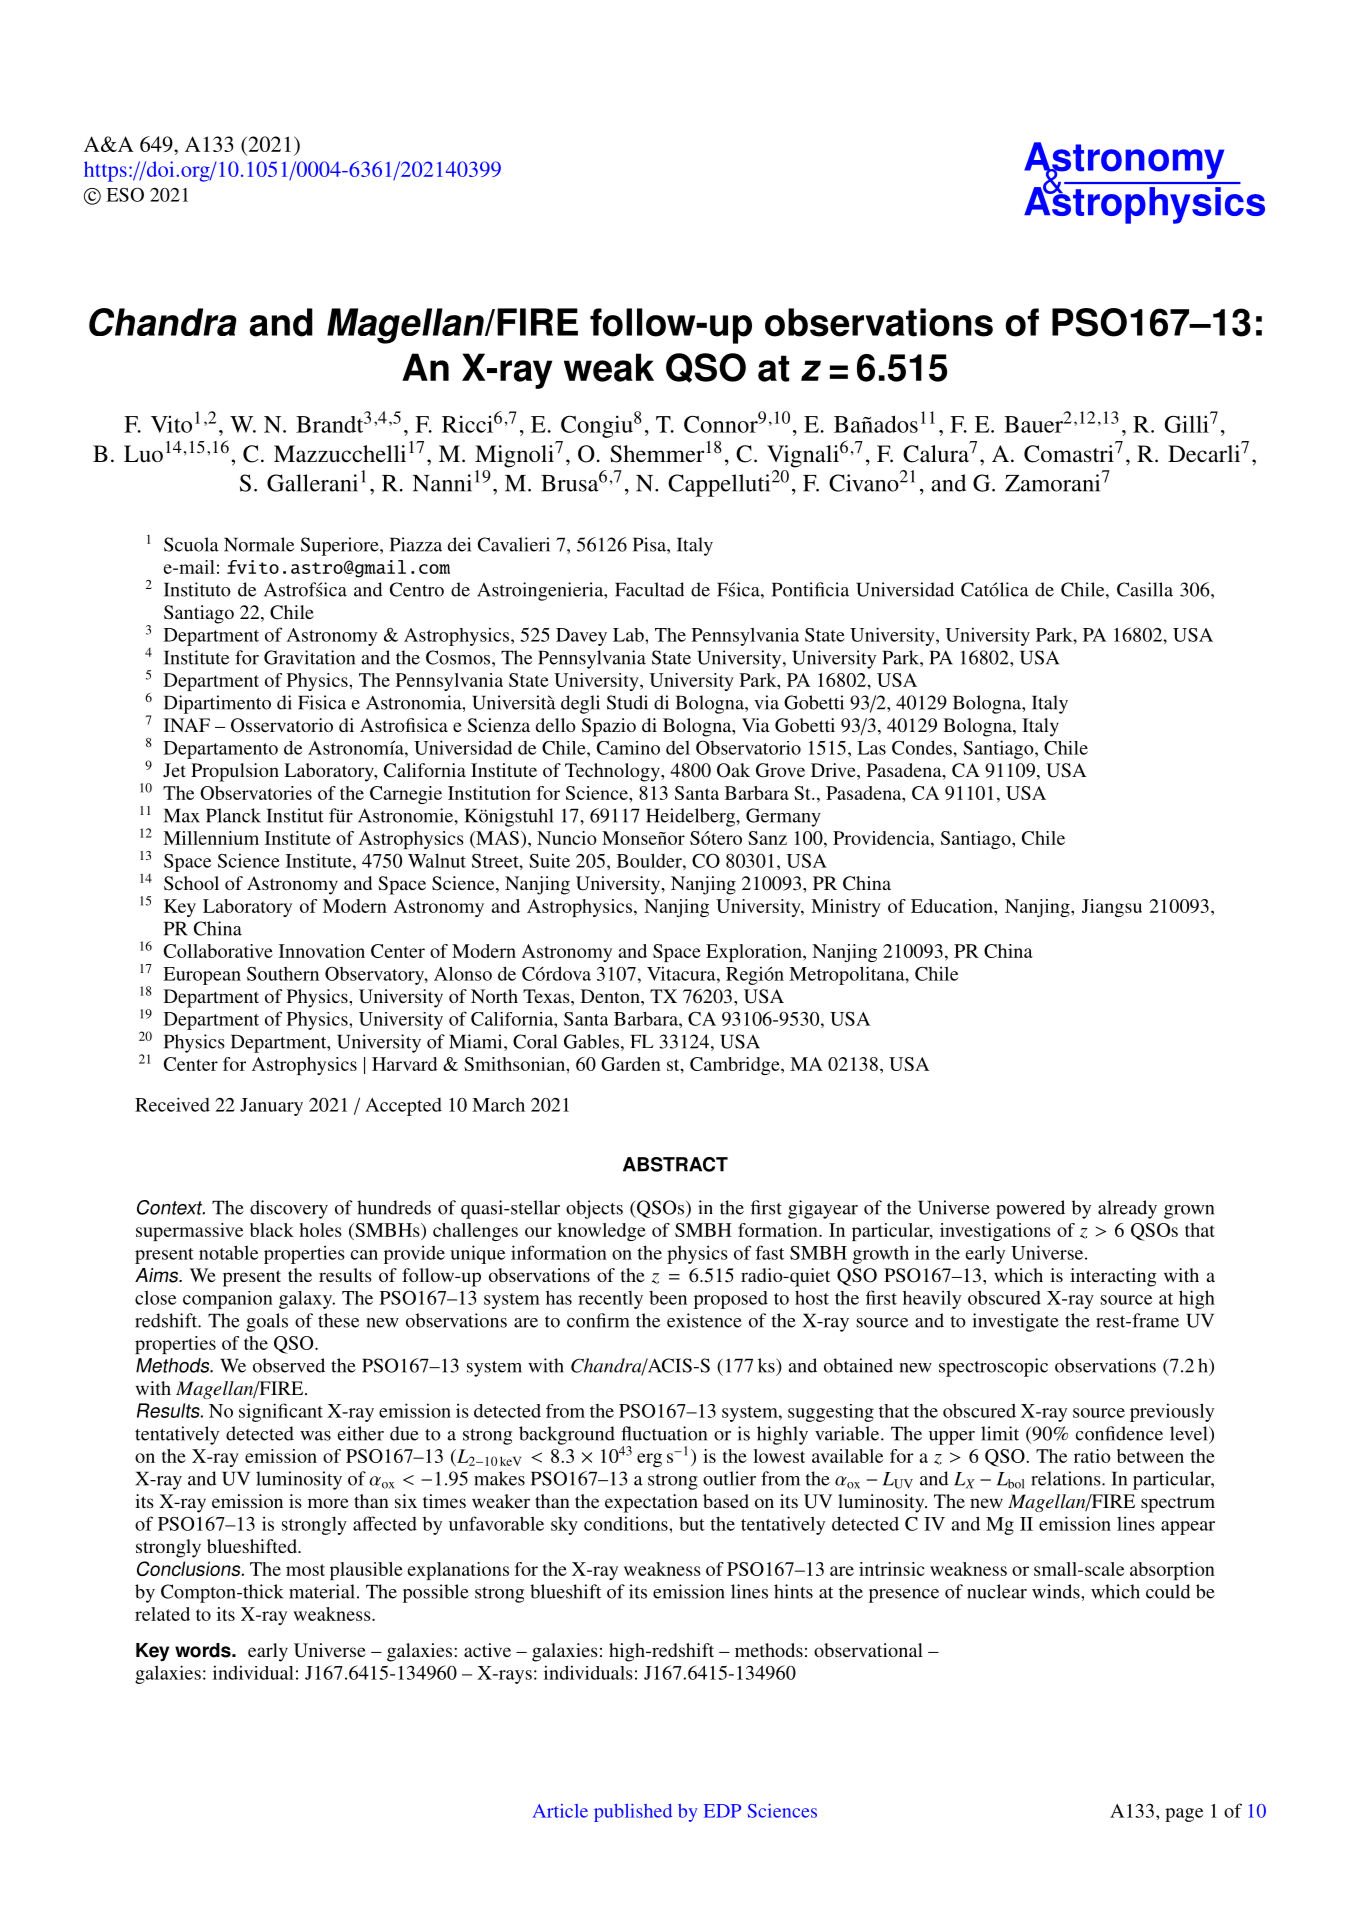 This screenshot has height=1909, width=1350. I want to click on Southern, so click(283, 973).
